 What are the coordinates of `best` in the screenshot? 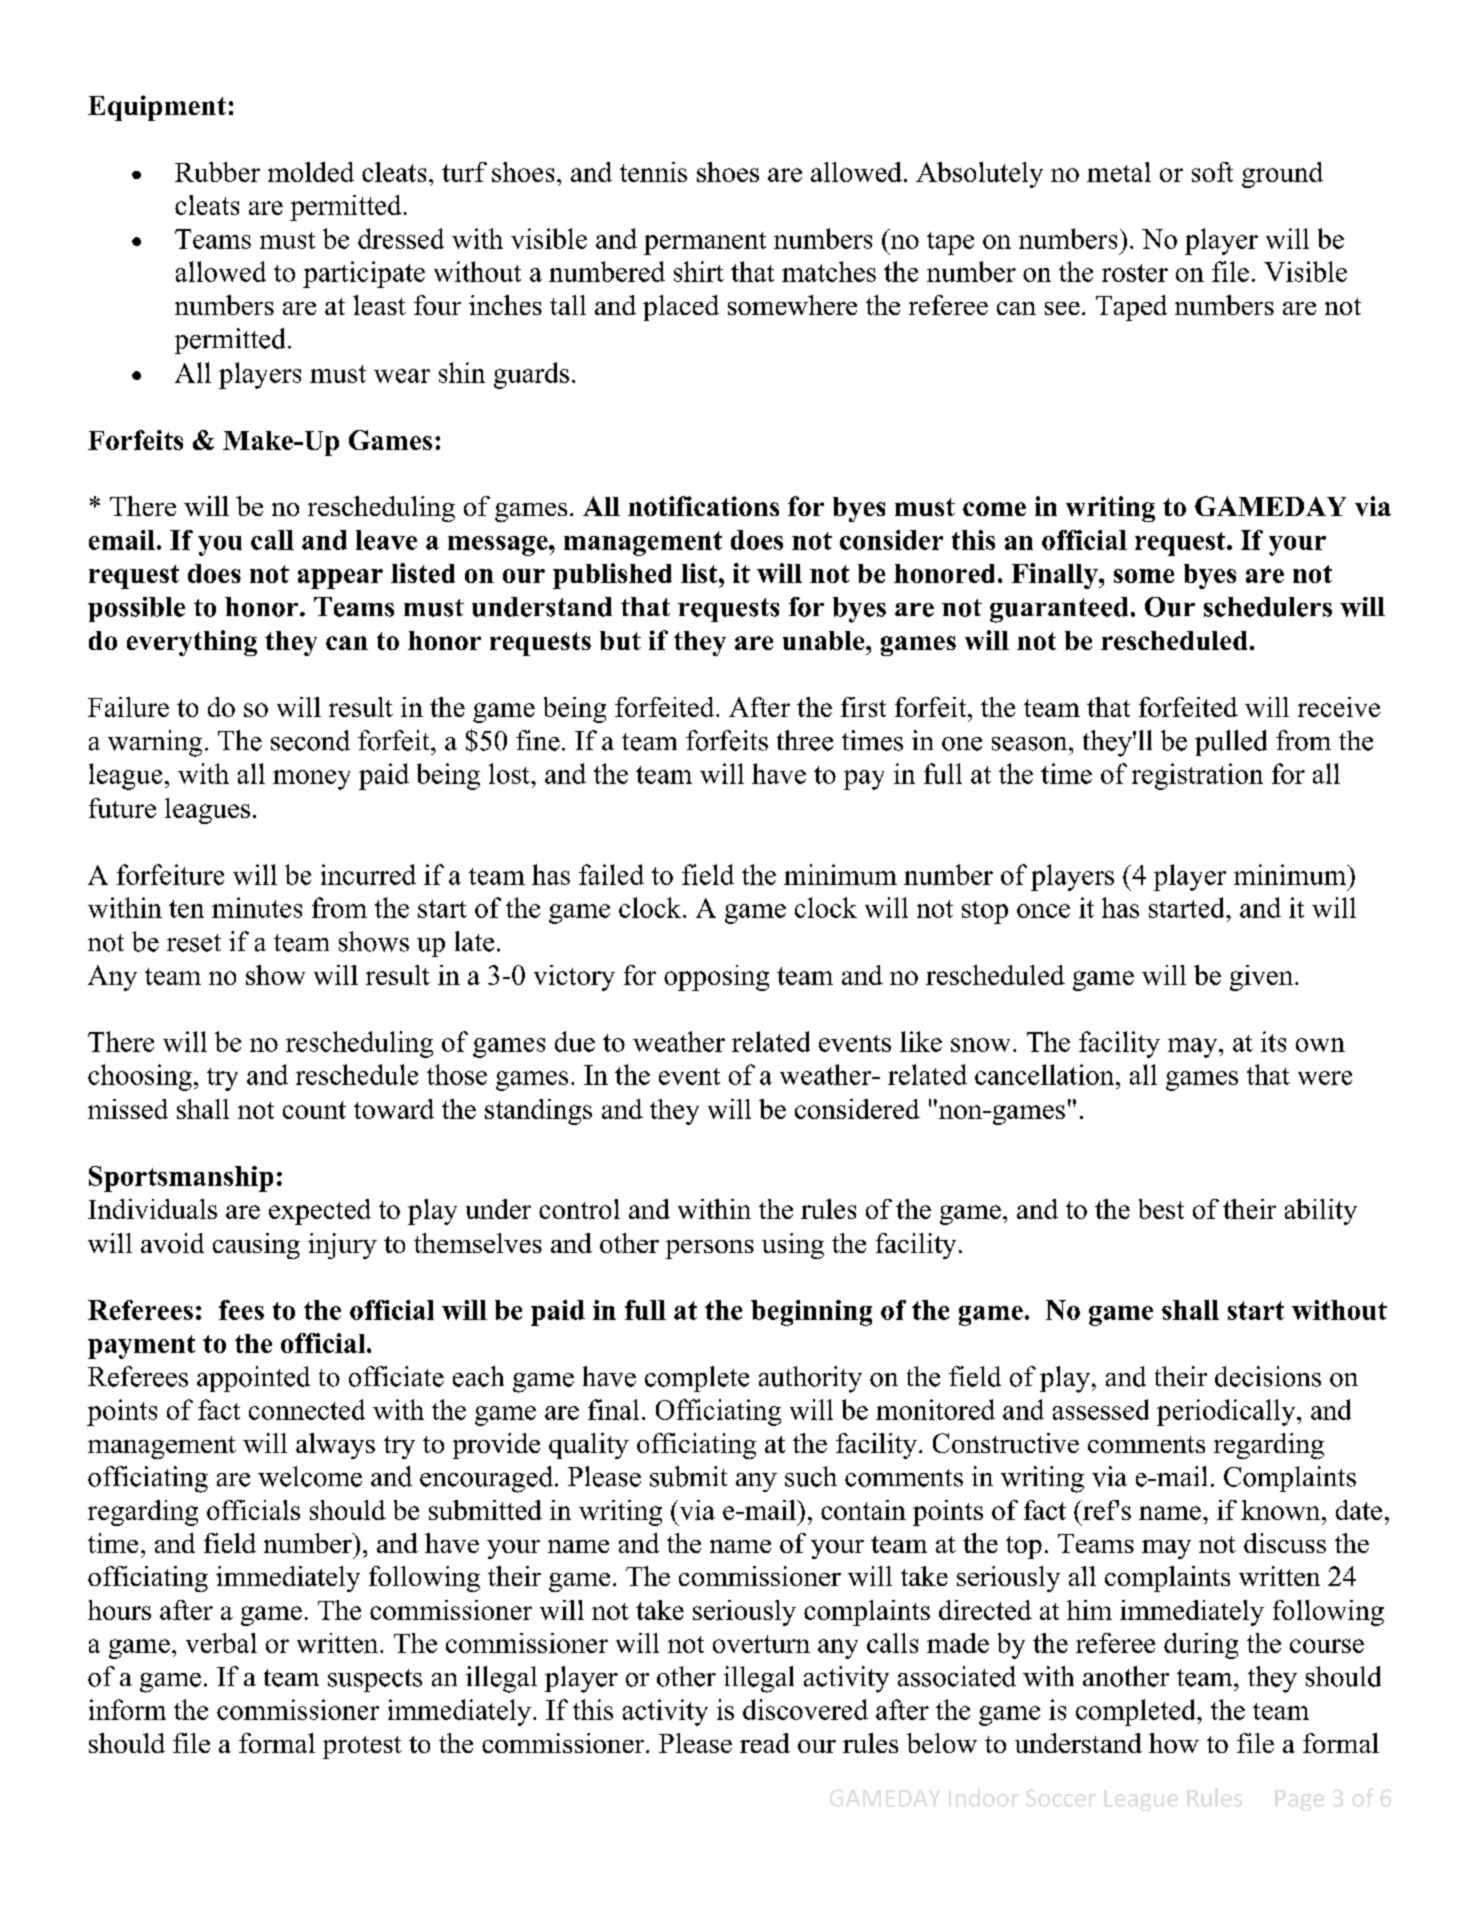 It's located at (1161, 1209).
